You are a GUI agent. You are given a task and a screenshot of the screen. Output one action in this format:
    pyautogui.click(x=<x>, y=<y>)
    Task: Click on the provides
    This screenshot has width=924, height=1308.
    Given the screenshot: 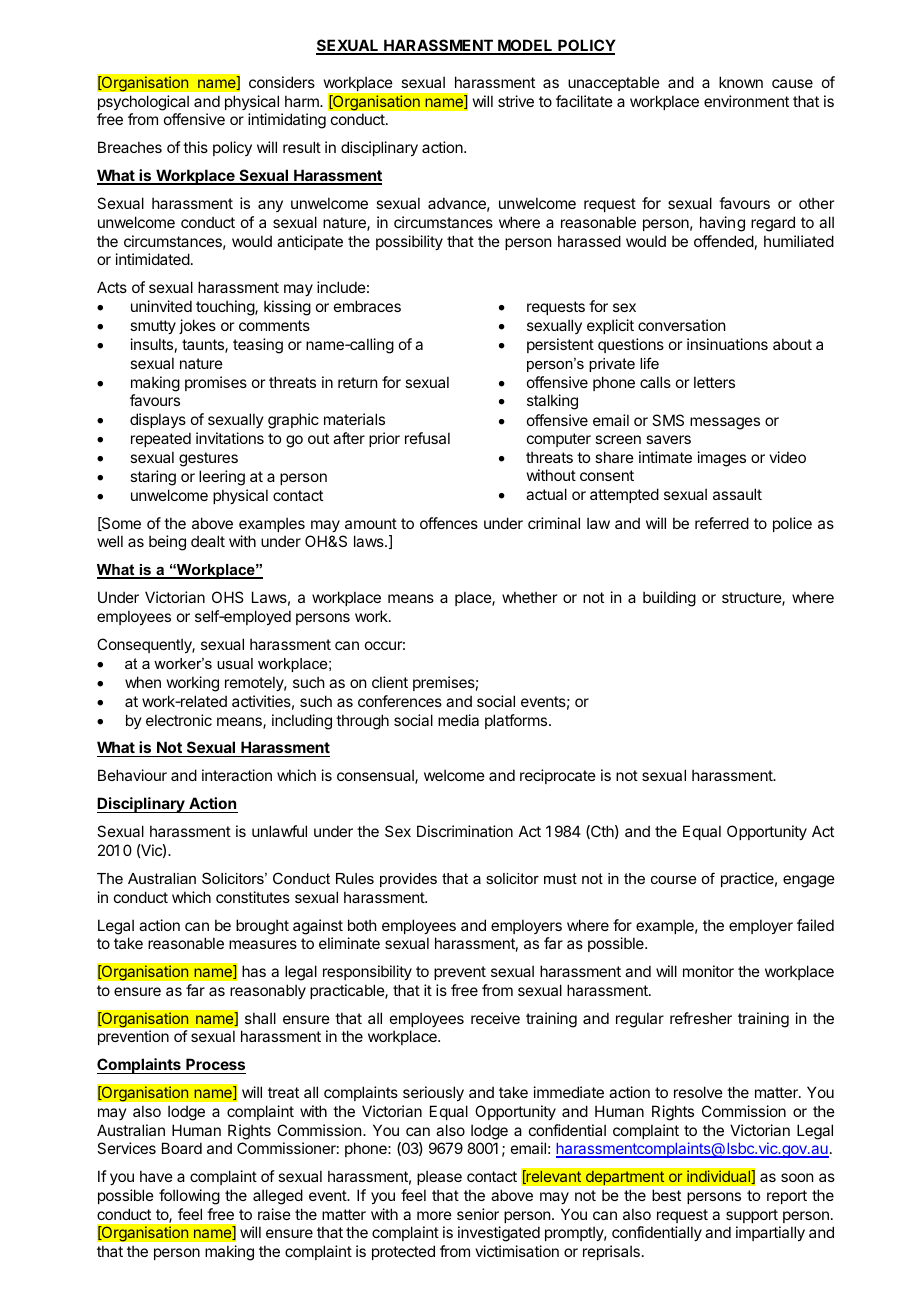 What is the action you would take?
    pyautogui.click(x=408, y=880)
